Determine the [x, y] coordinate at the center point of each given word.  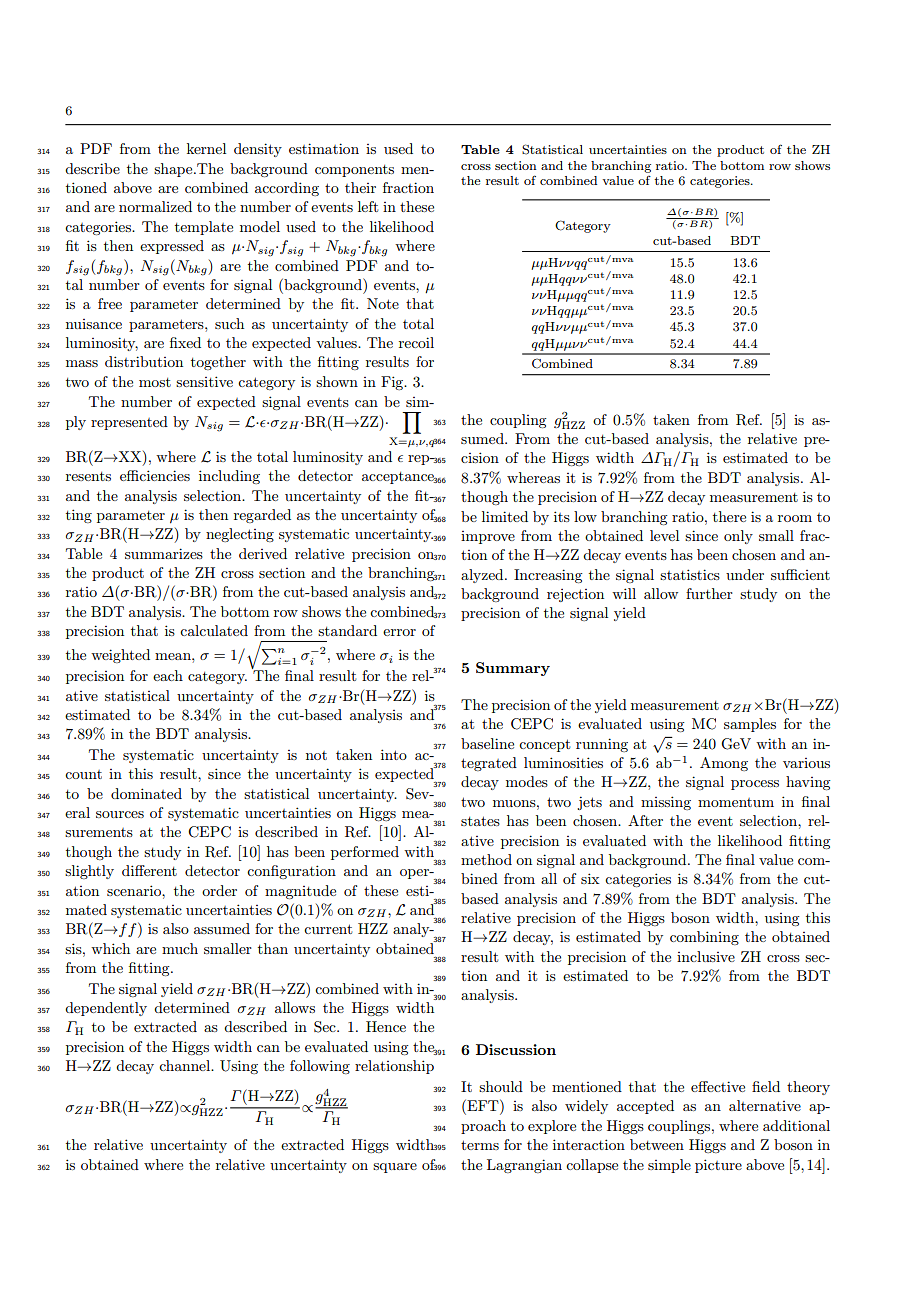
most [155, 382]
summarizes [164, 553]
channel [186, 1065]
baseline [487, 743]
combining [704, 938]
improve [488, 537]
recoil [416, 342]
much [180, 948]
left [368, 206]
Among [724, 764]
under [745, 574]
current [328, 929]
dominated [146, 793]
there [729, 516]
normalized [155, 206]
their [360, 187]
